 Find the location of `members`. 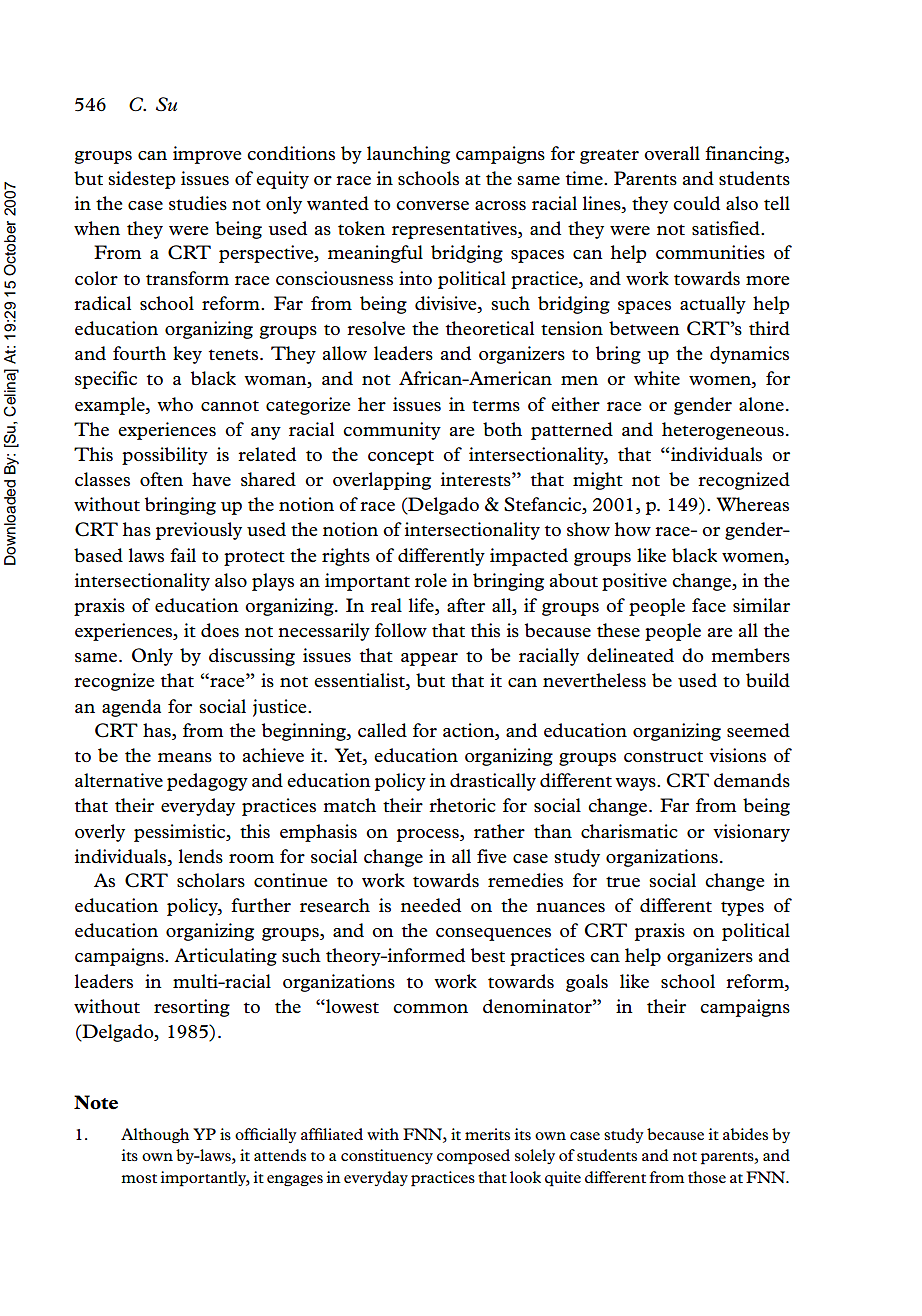

members is located at coordinates (750, 655).
